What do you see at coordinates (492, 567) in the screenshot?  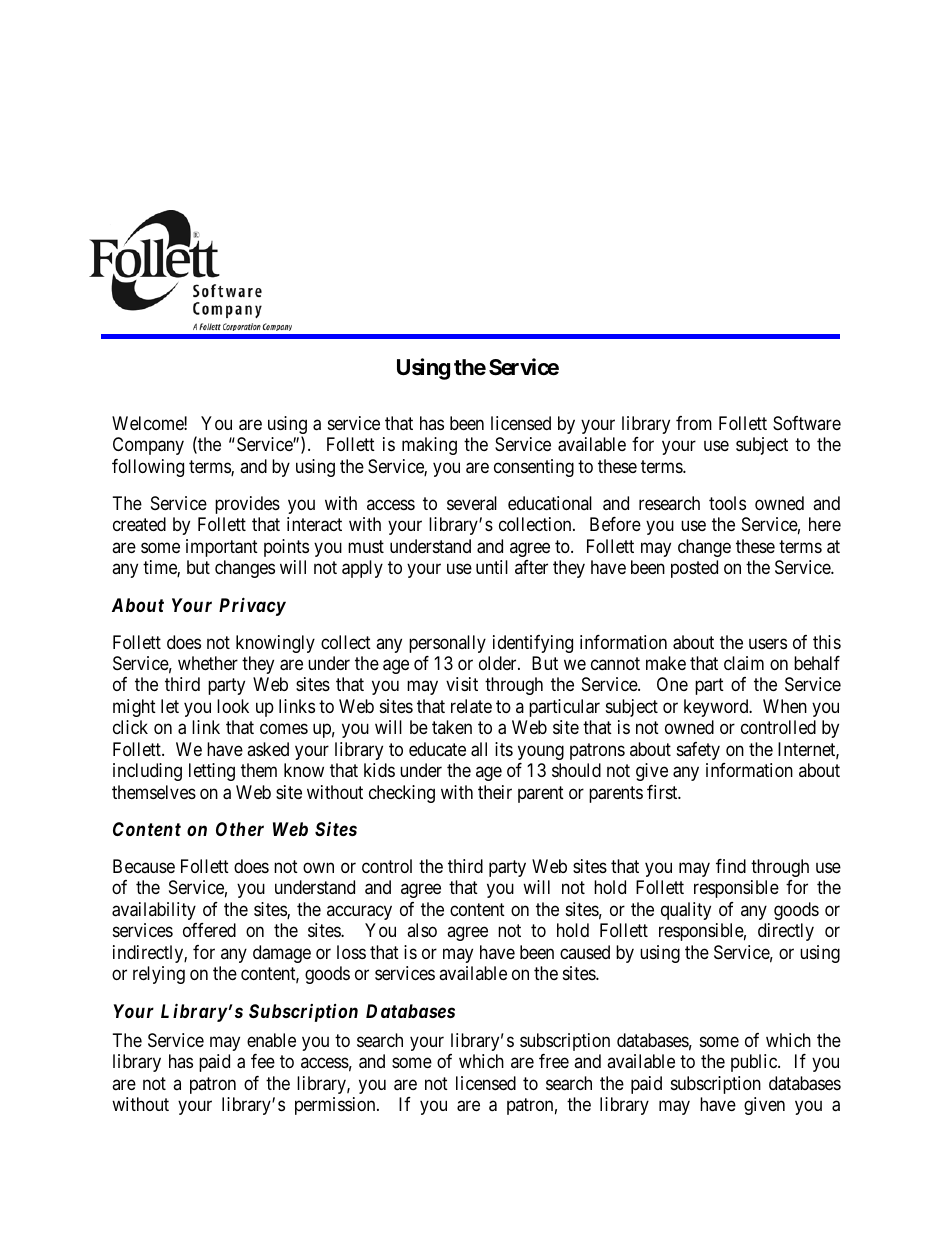 I see `until` at bounding box center [492, 567].
